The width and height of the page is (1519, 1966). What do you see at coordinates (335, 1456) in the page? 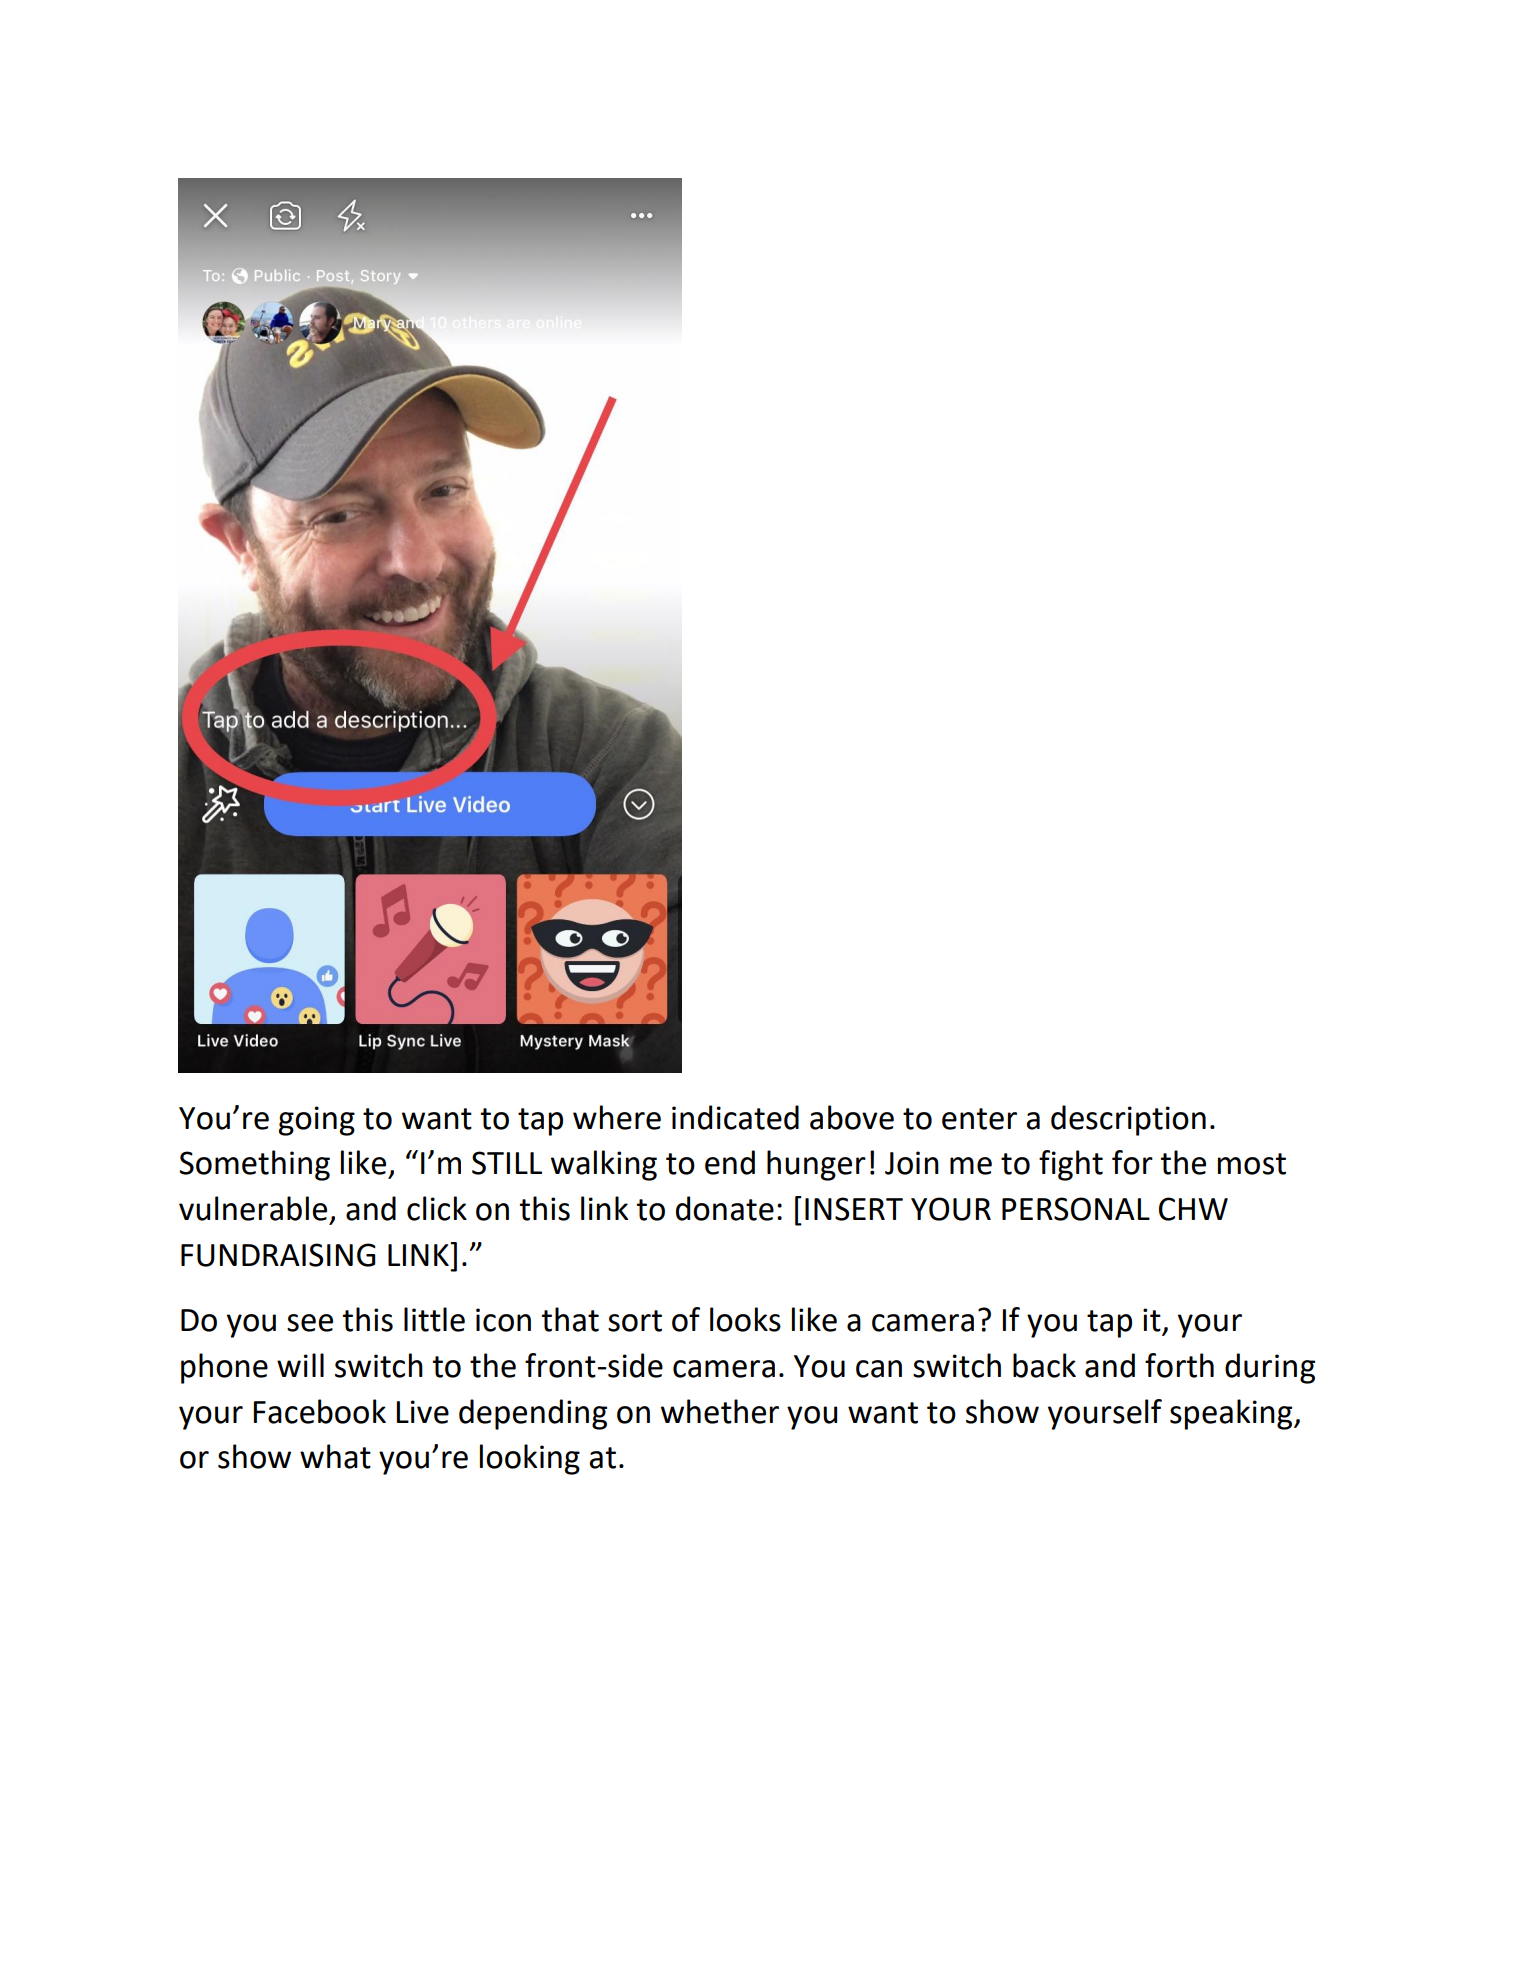
I see `what` at bounding box center [335, 1456].
